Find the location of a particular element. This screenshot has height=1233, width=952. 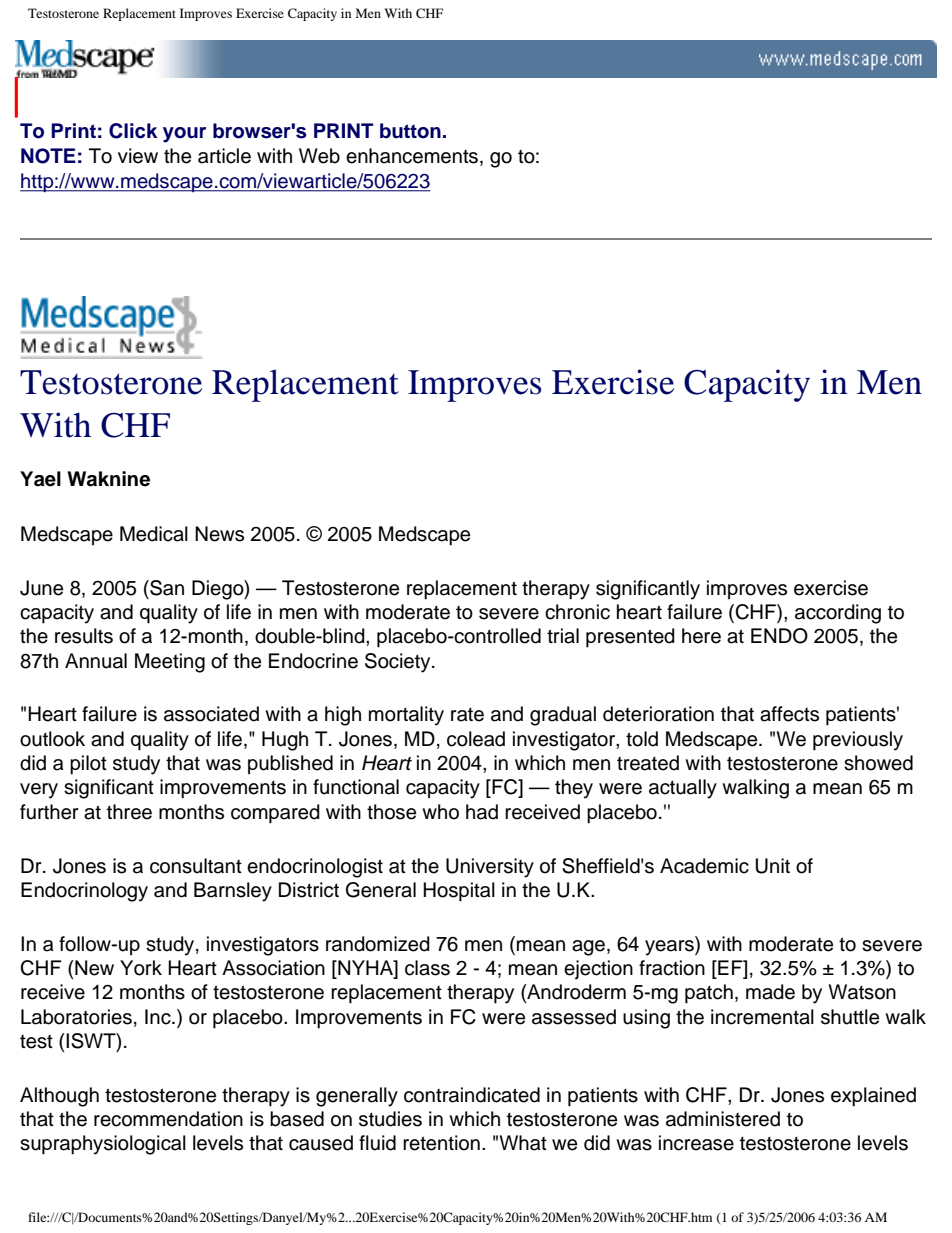

recommendation is located at coordinates (168, 1119).
